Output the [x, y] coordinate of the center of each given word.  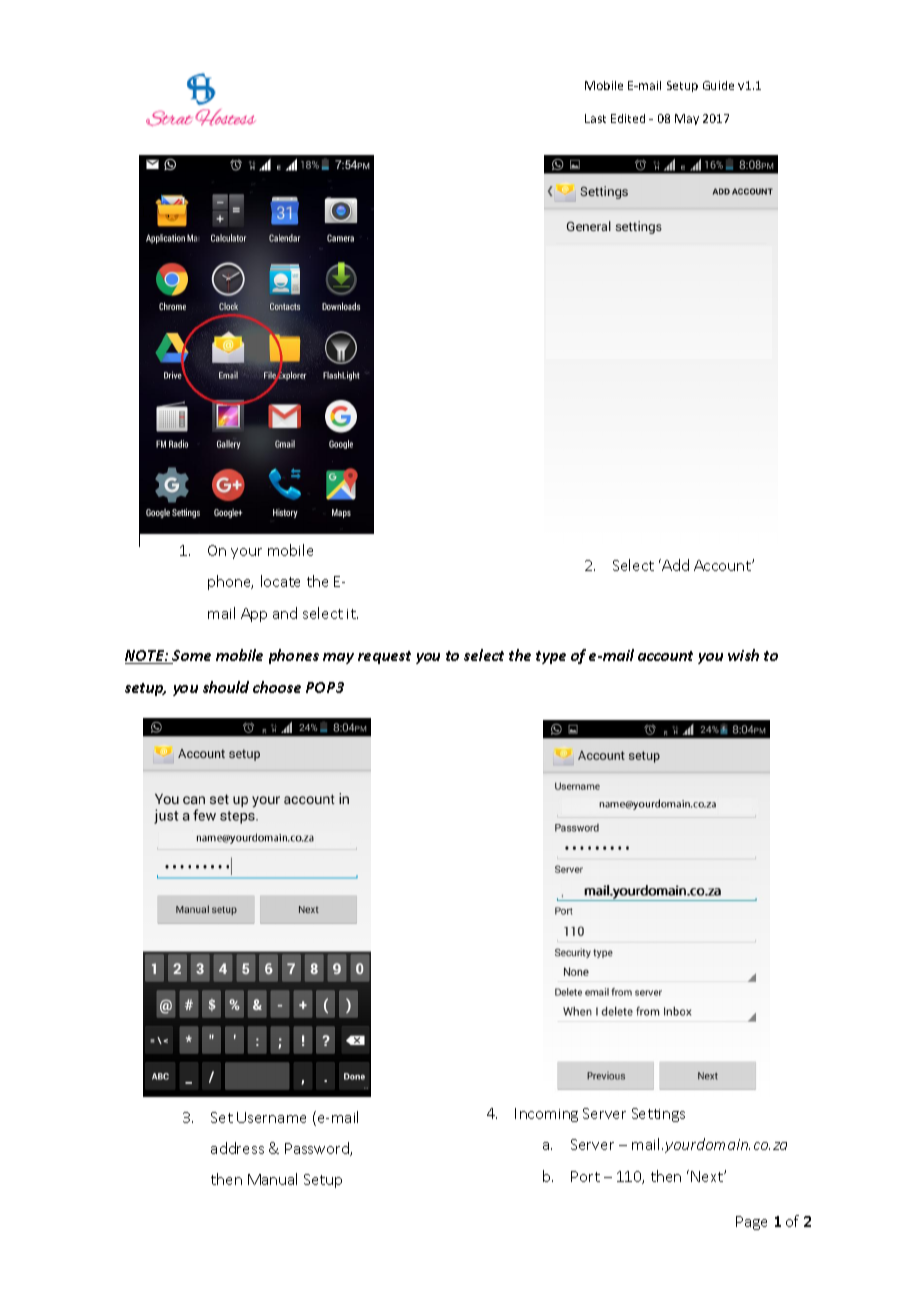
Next [708, 1176]
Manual [272, 1179]
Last [595, 118]
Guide [718, 85]
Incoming [546, 1115]
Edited [628, 118]
